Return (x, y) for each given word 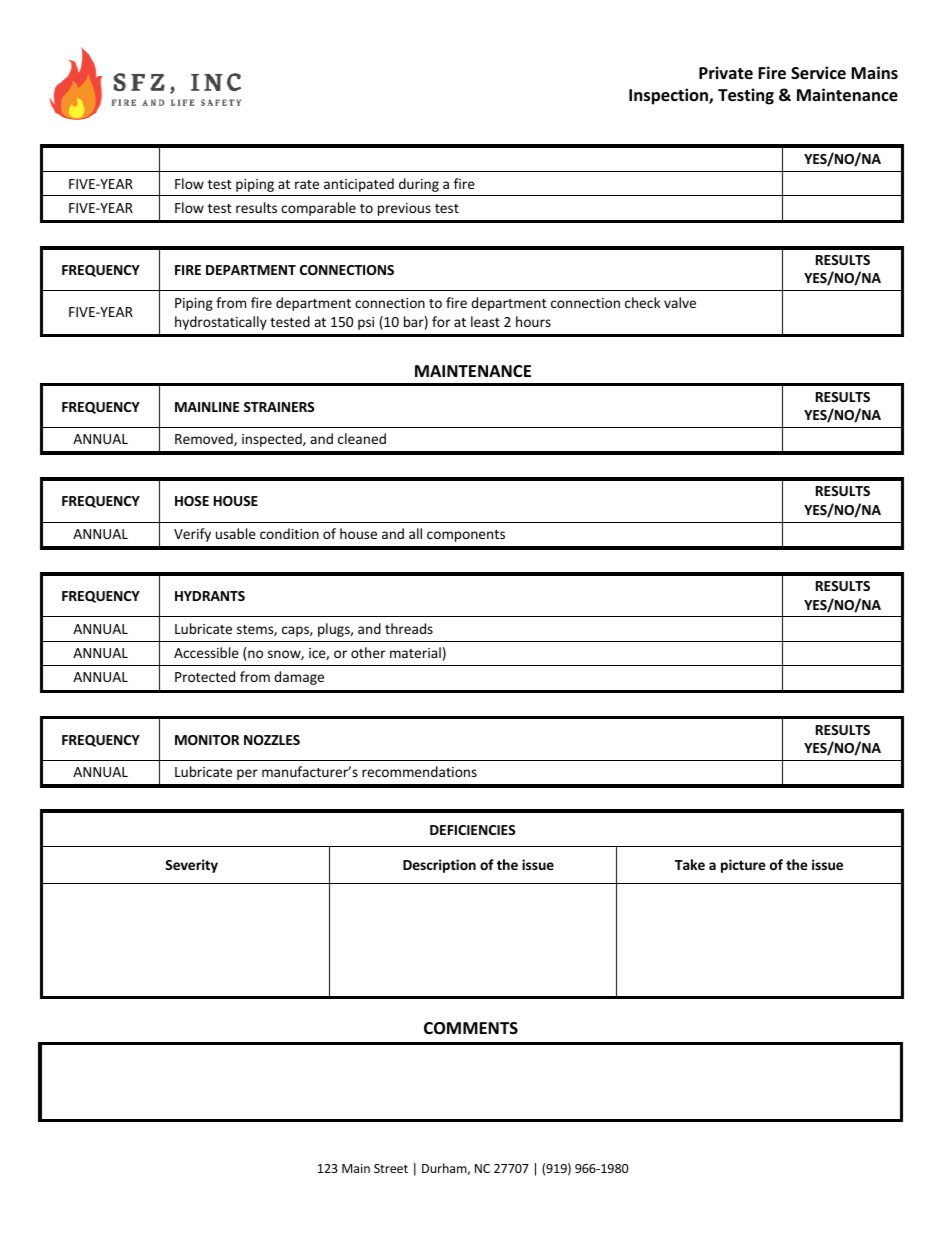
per (247, 774)
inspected (273, 440)
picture (743, 866)
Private (726, 72)
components (466, 536)
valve (680, 302)
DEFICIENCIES (472, 830)
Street (391, 1168)
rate (307, 184)
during (419, 185)
